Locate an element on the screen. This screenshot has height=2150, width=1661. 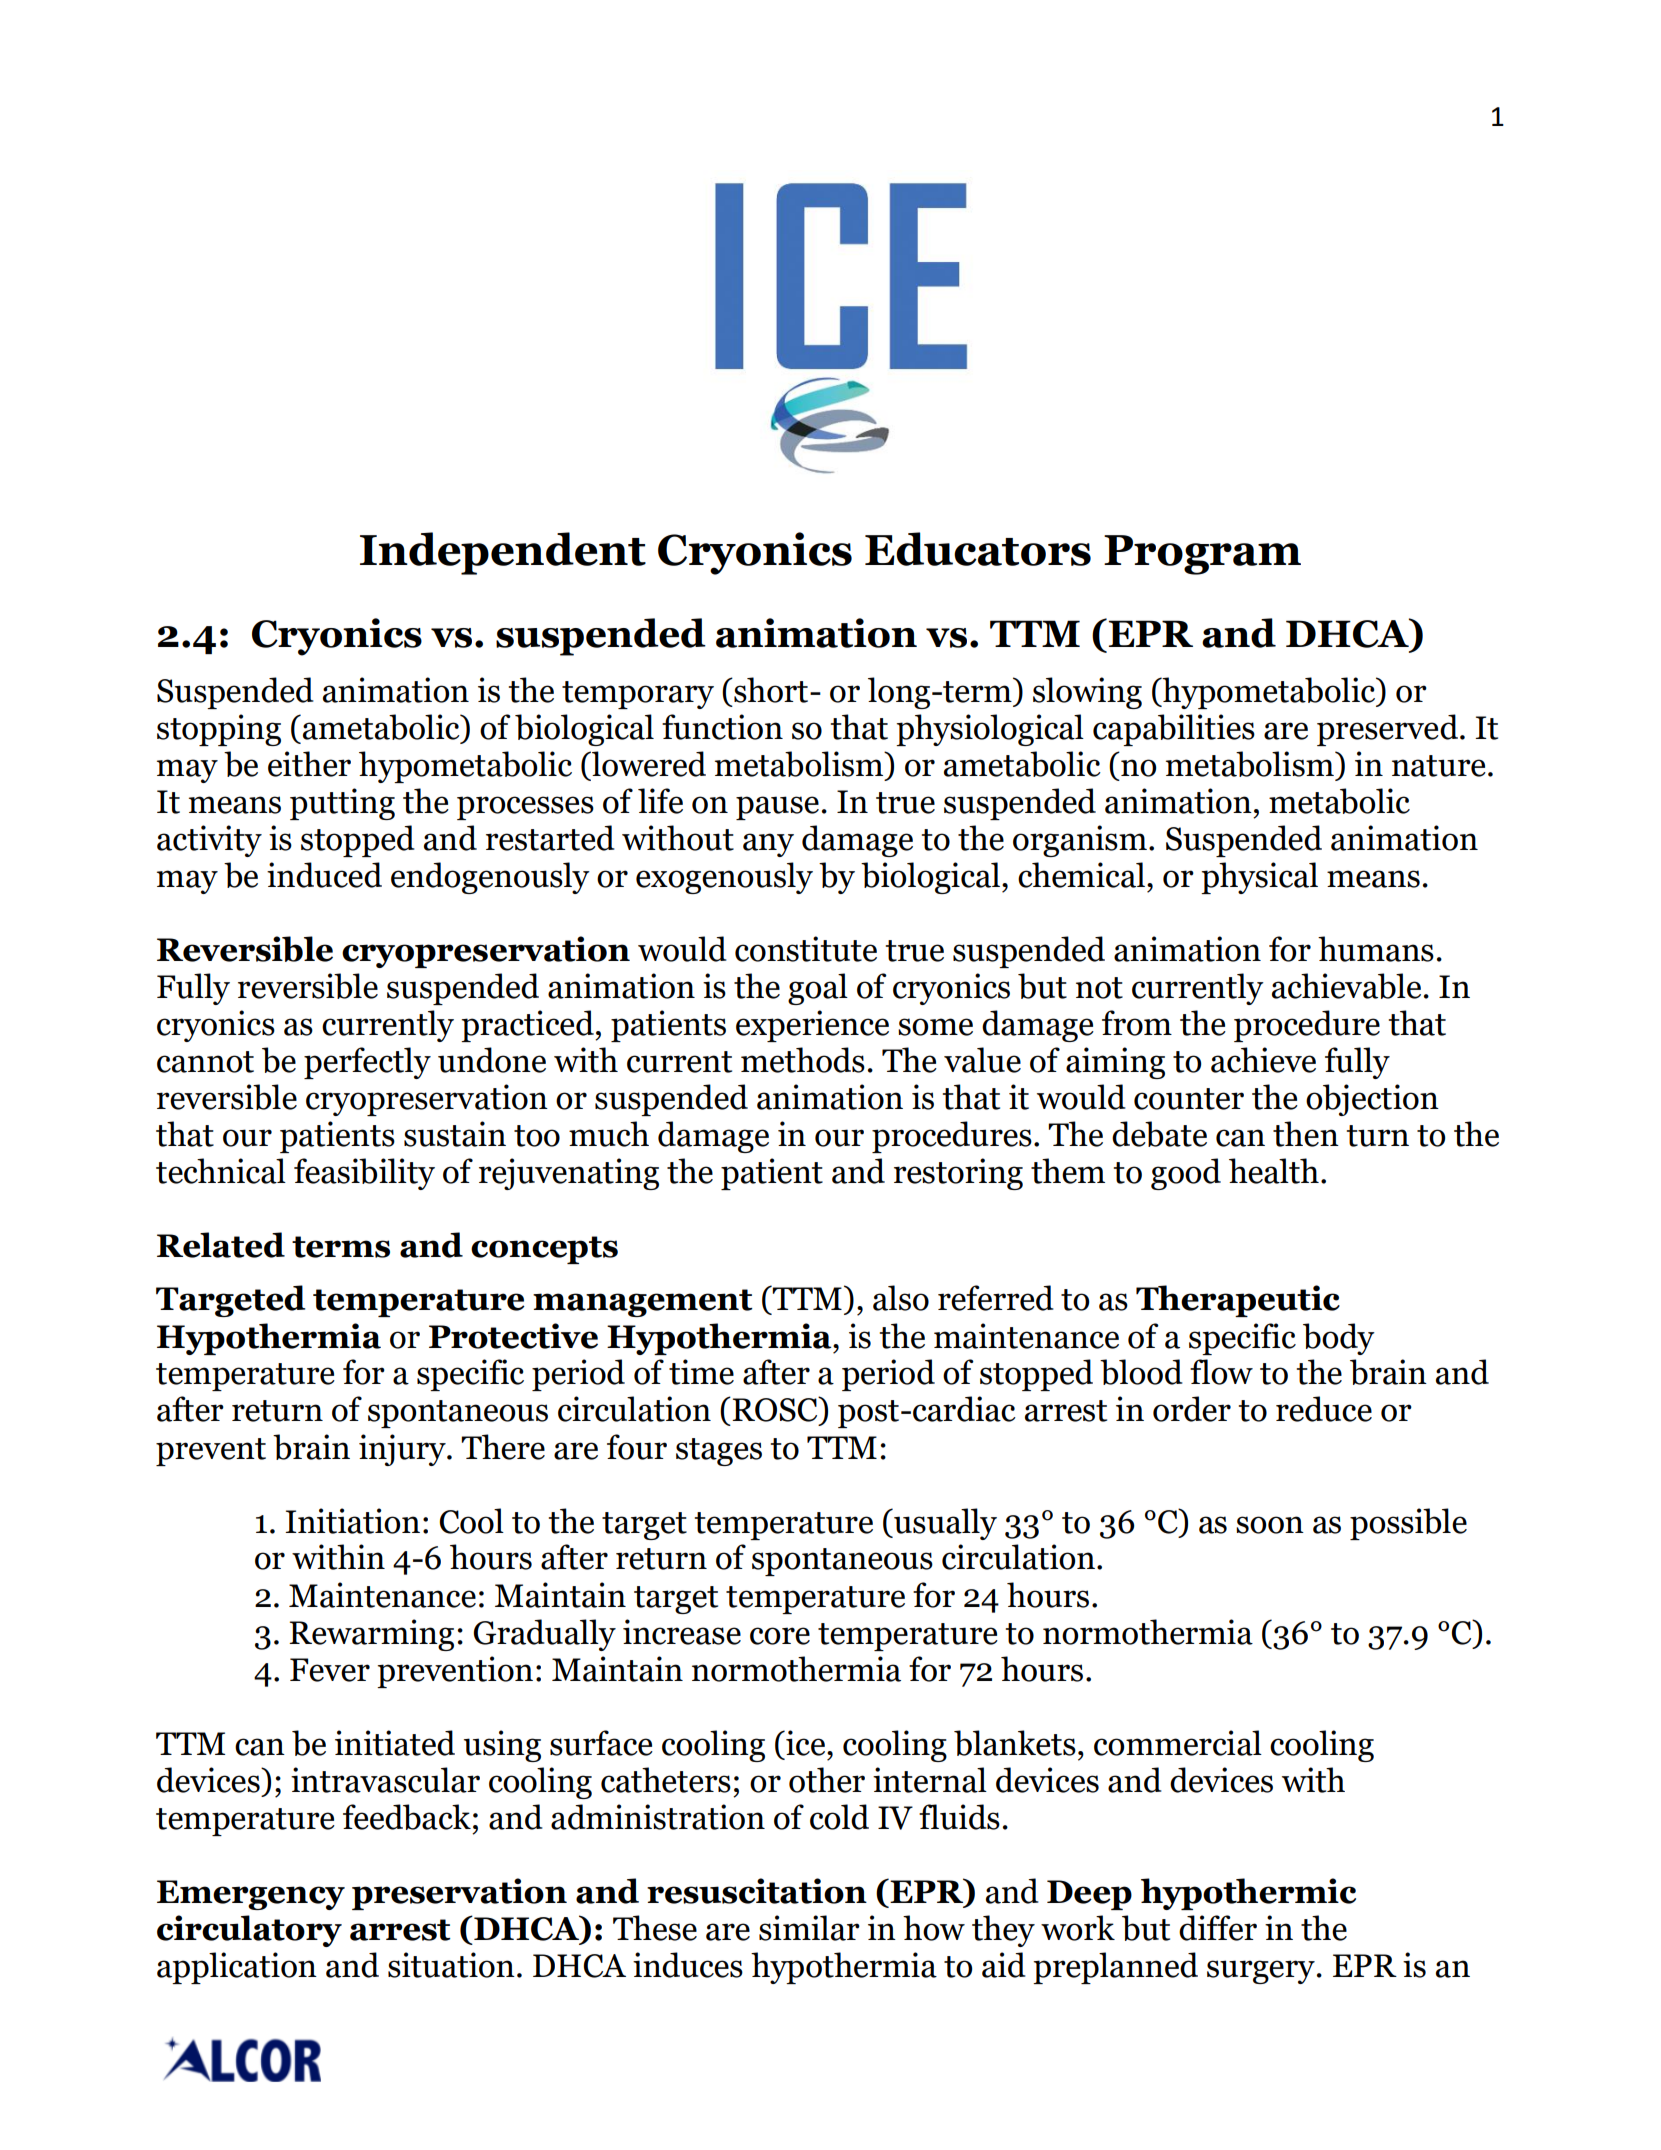
physical is located at coordinates (1259, 878).
